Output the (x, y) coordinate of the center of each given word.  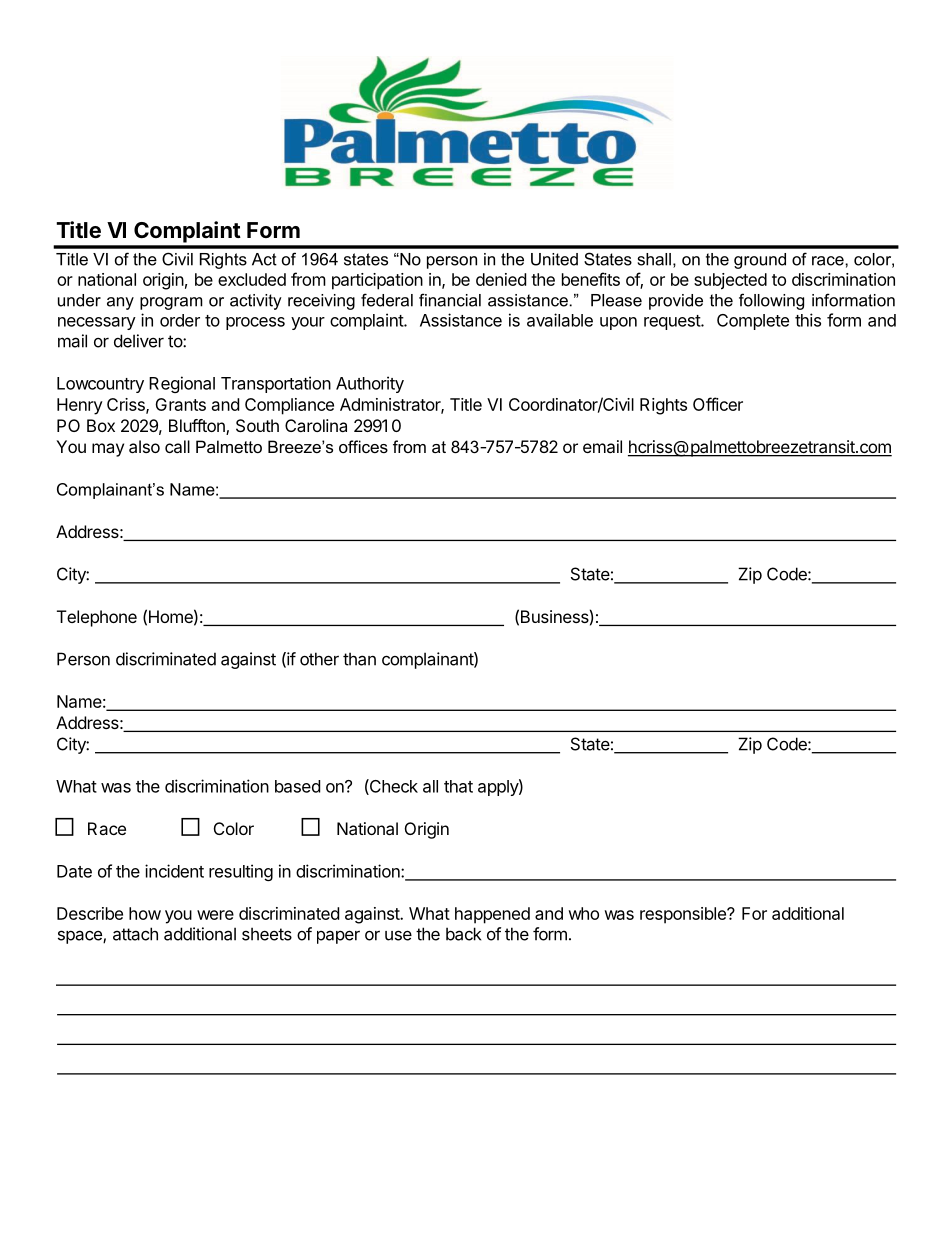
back (463, 934)
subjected (730, 281)
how (145, 913)
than (359, 659)
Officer (718, 404)
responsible (684, 915)
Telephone (97, 618)
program (171, 303)
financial (450, 300)
